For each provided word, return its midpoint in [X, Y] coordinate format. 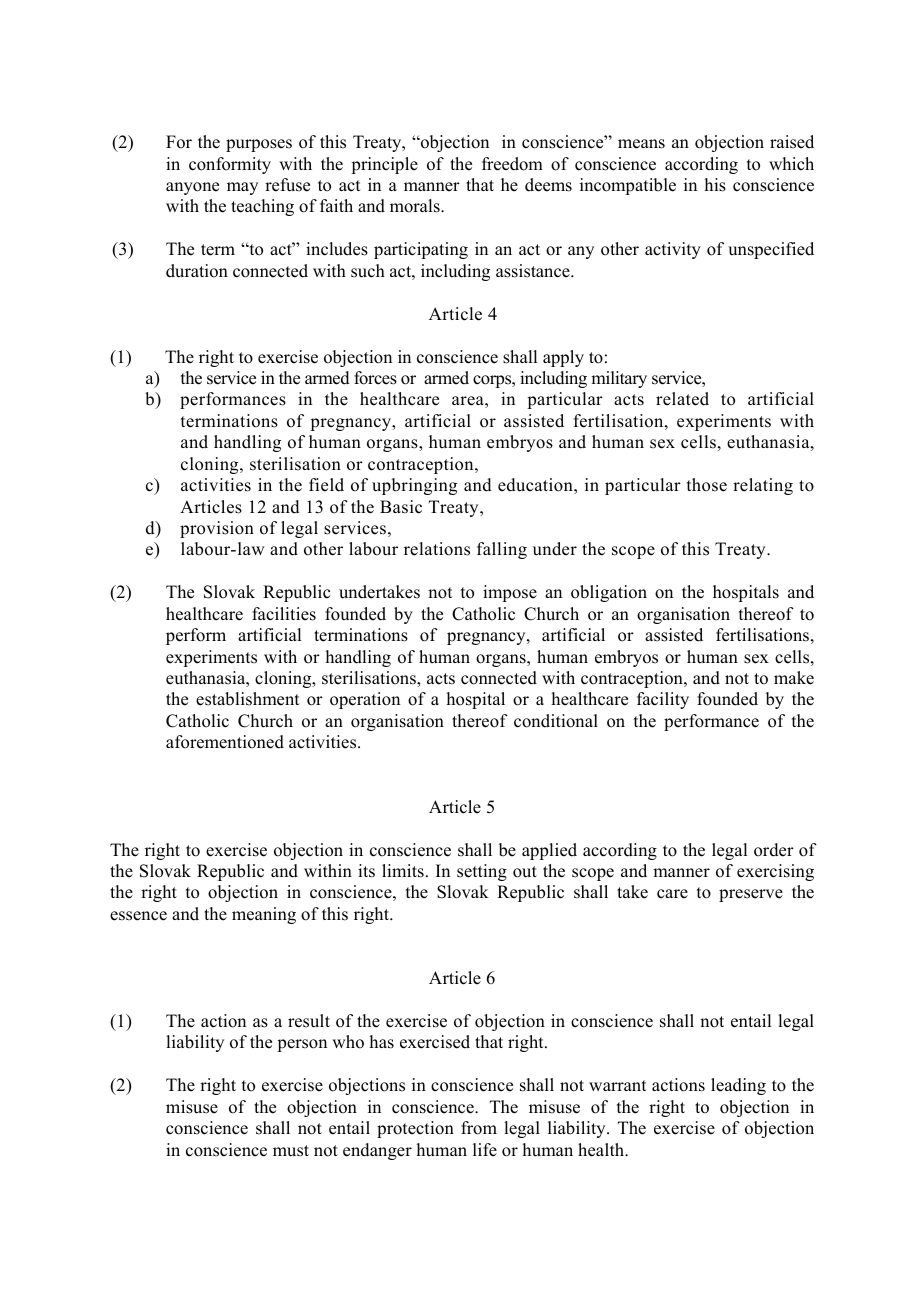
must [291, 1151]
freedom [512, 164]
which [791, 164]
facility [663, 700]
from [479, 1128]
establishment [247, 699]
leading [738, 1086]
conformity [230, 165]
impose [510, 593]
